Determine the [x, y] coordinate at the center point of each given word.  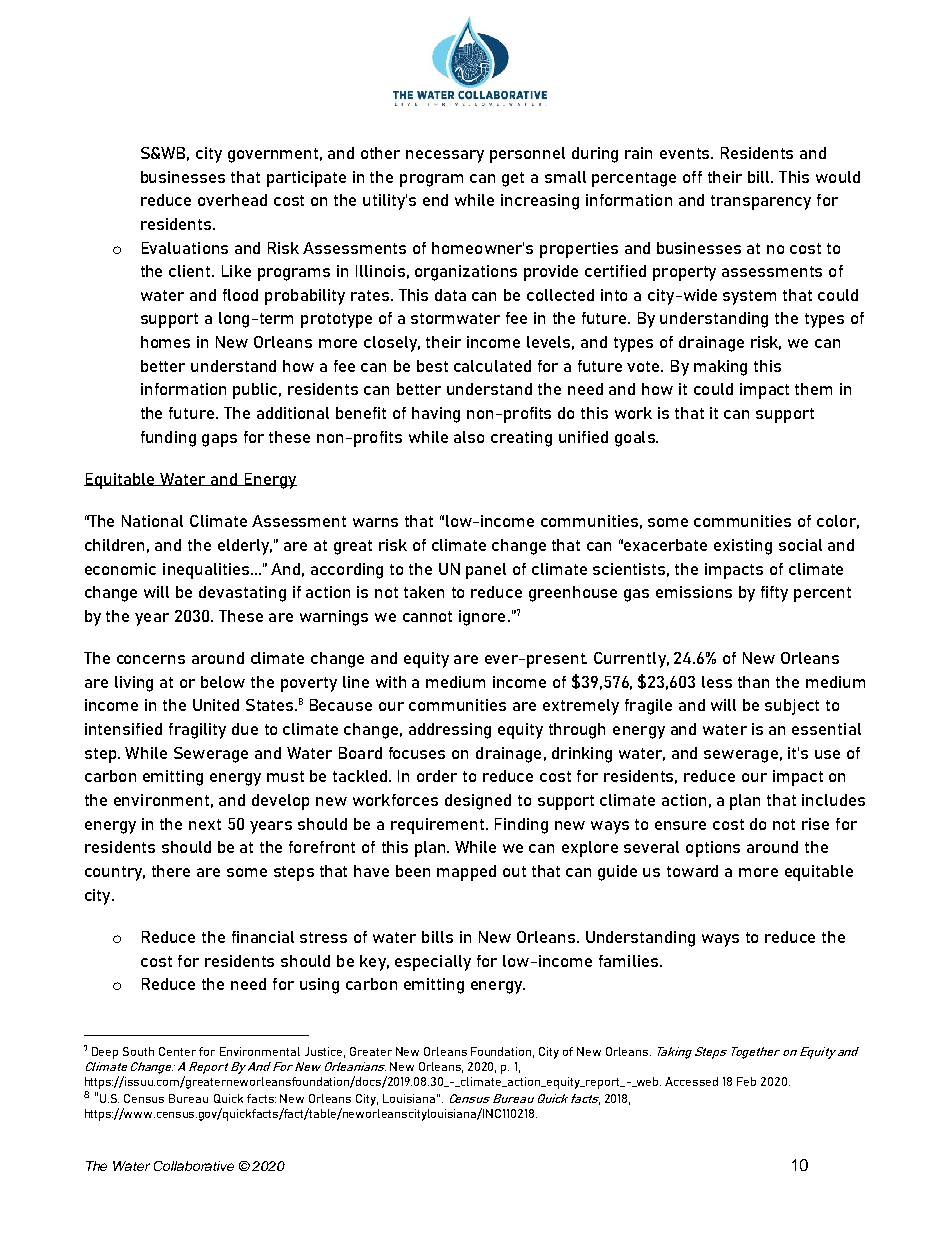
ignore [482, 618]
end [435, 200]
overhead [232, 200]
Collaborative [194, 1166]
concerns [151, 659]
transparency [761, 202]
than [753, 682]
